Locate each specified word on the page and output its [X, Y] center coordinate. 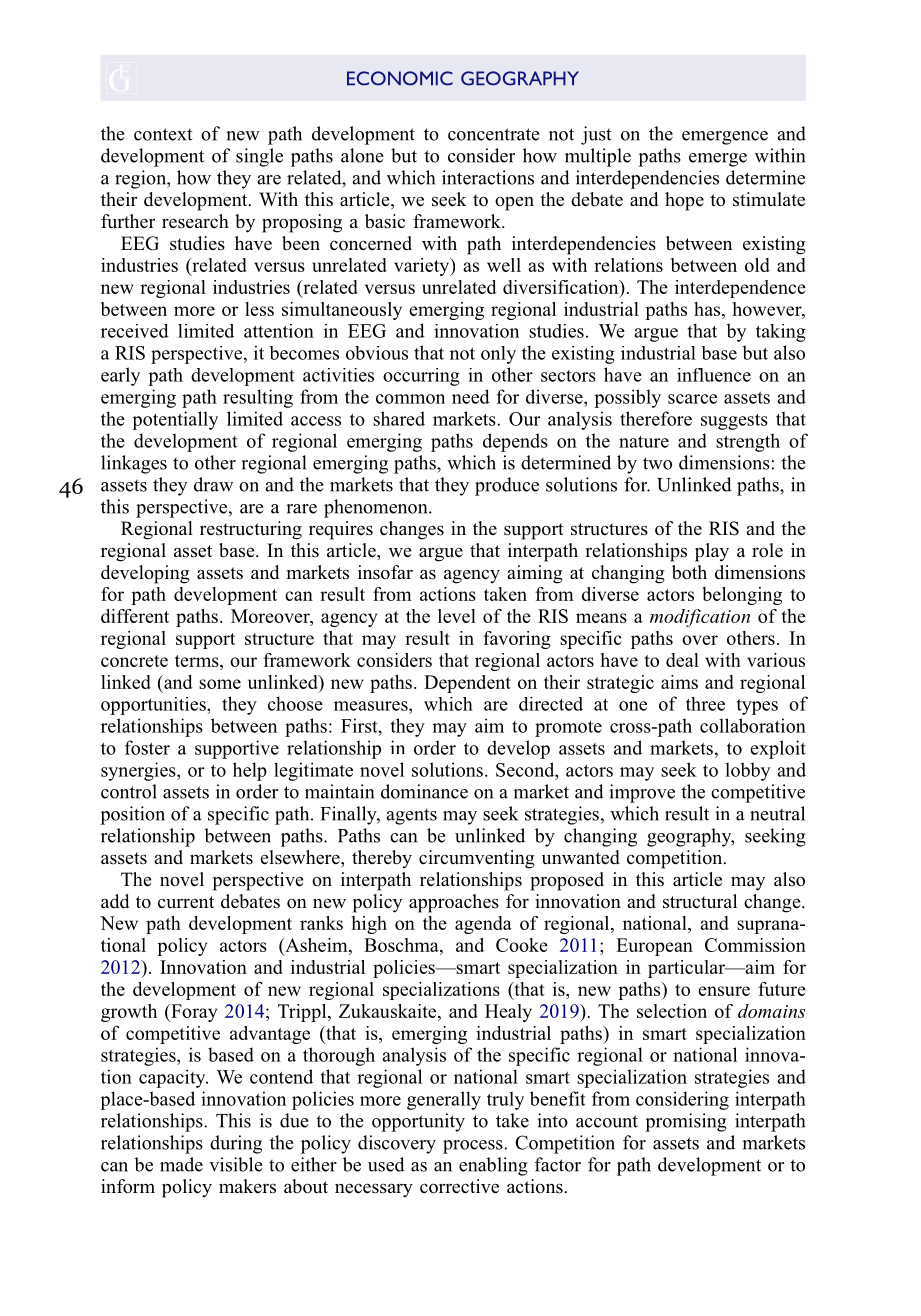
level [457, 616]
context [163, 134]
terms [198, 661]
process [474, 1147]
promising [686, 1122]
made [181, 1164]
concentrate [493, 134]
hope [684, 201]
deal [682, 660]
